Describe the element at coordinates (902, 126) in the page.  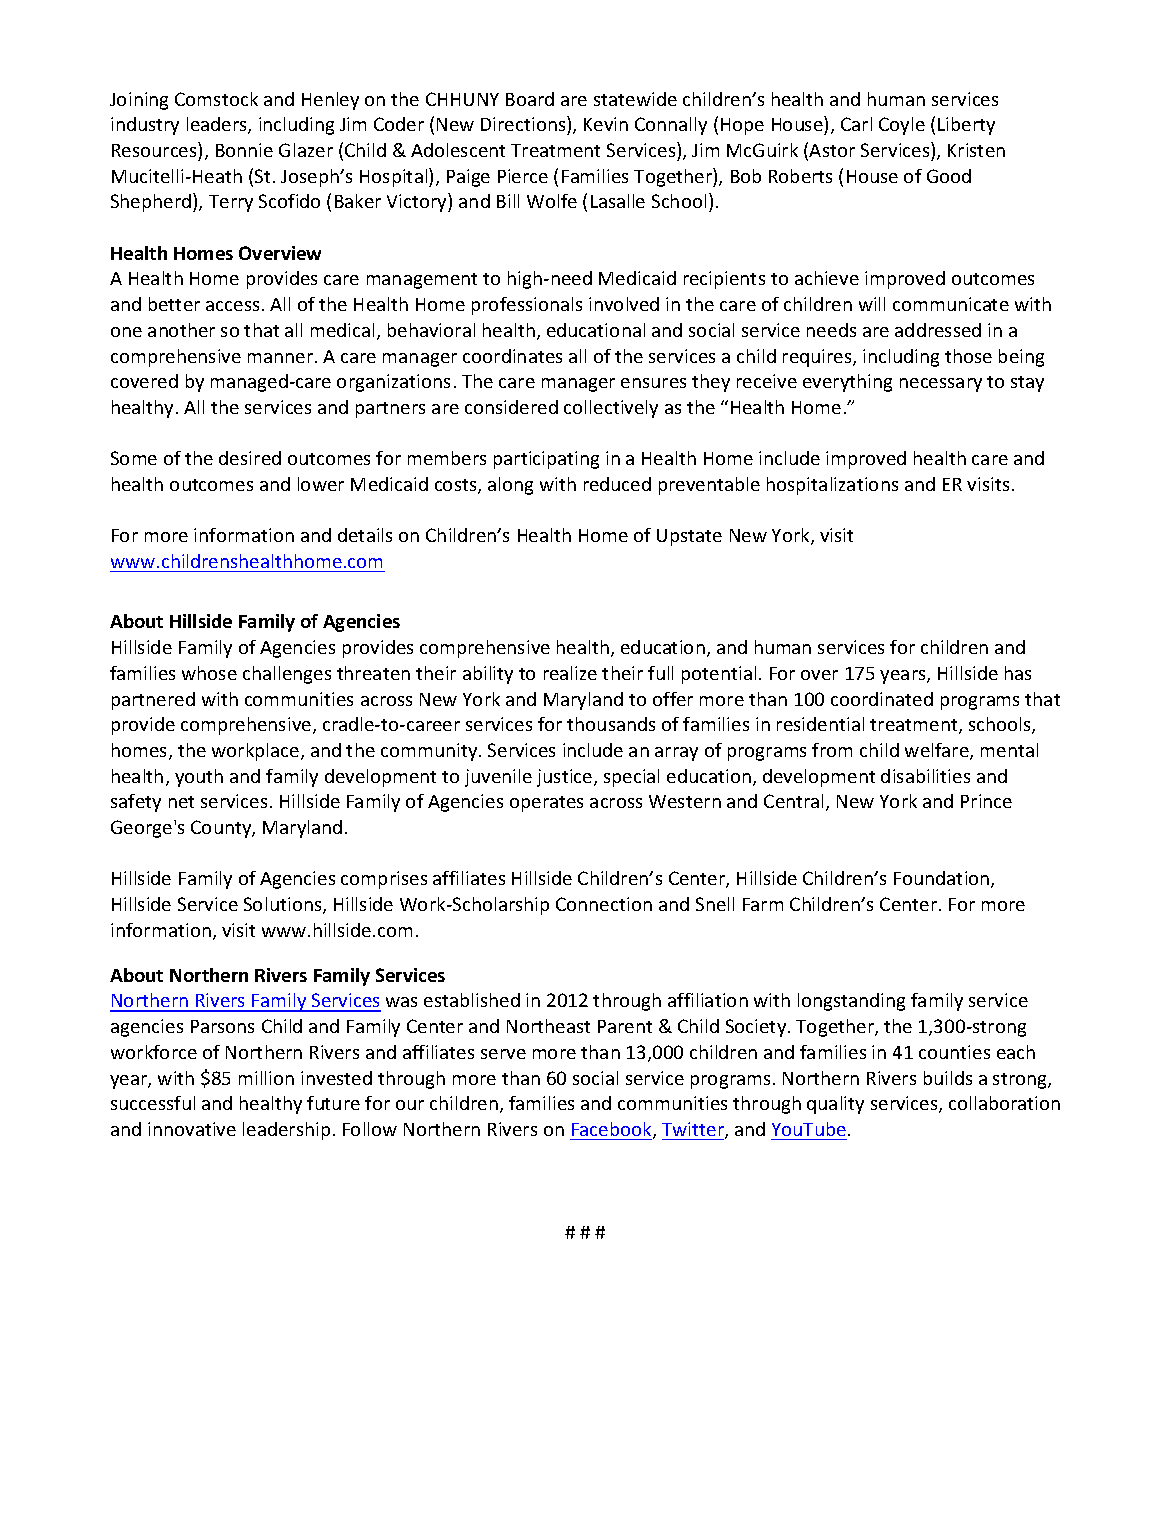
I see `Coyle` at that location.
